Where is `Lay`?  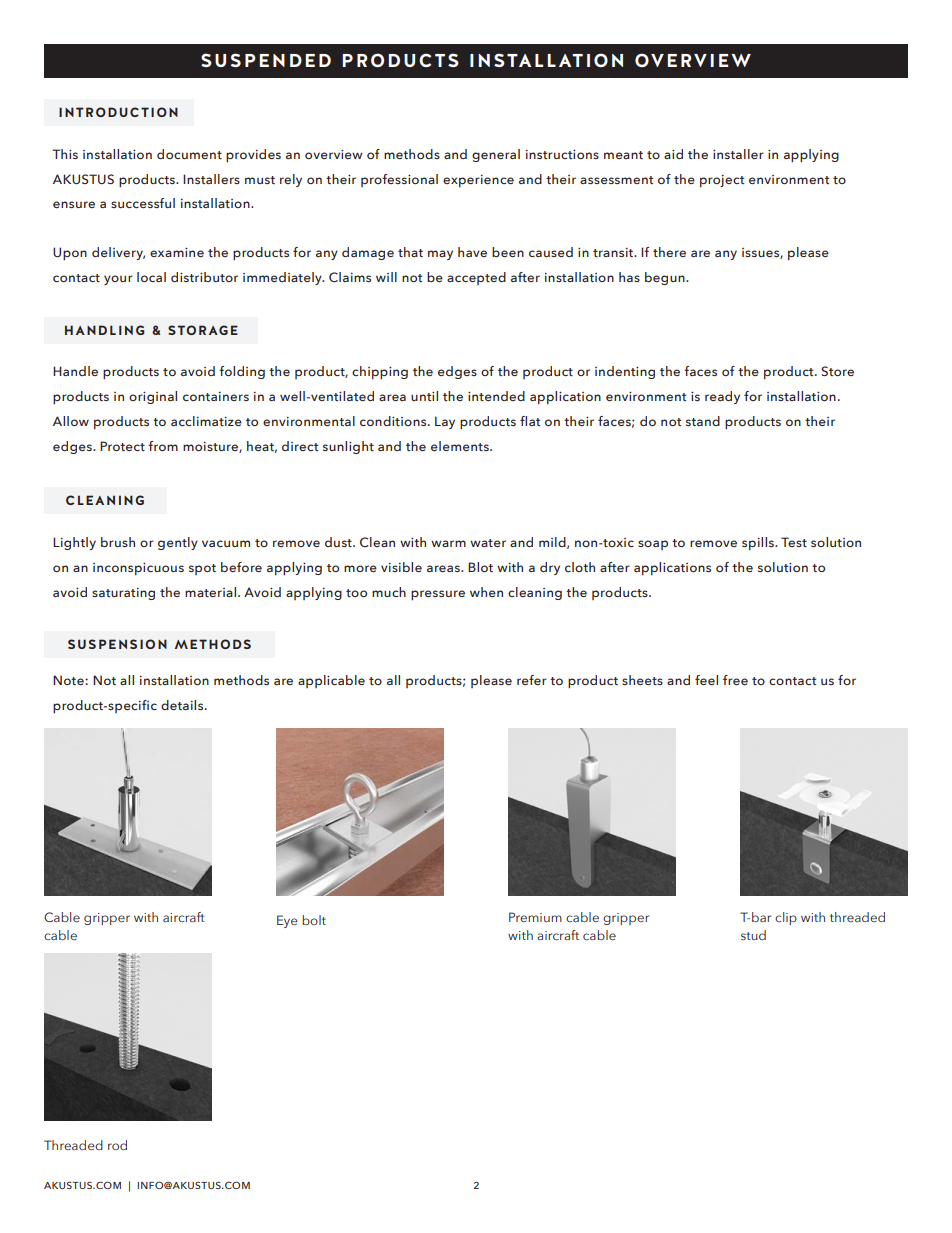
Lay is located at coordinates (445, 422).
